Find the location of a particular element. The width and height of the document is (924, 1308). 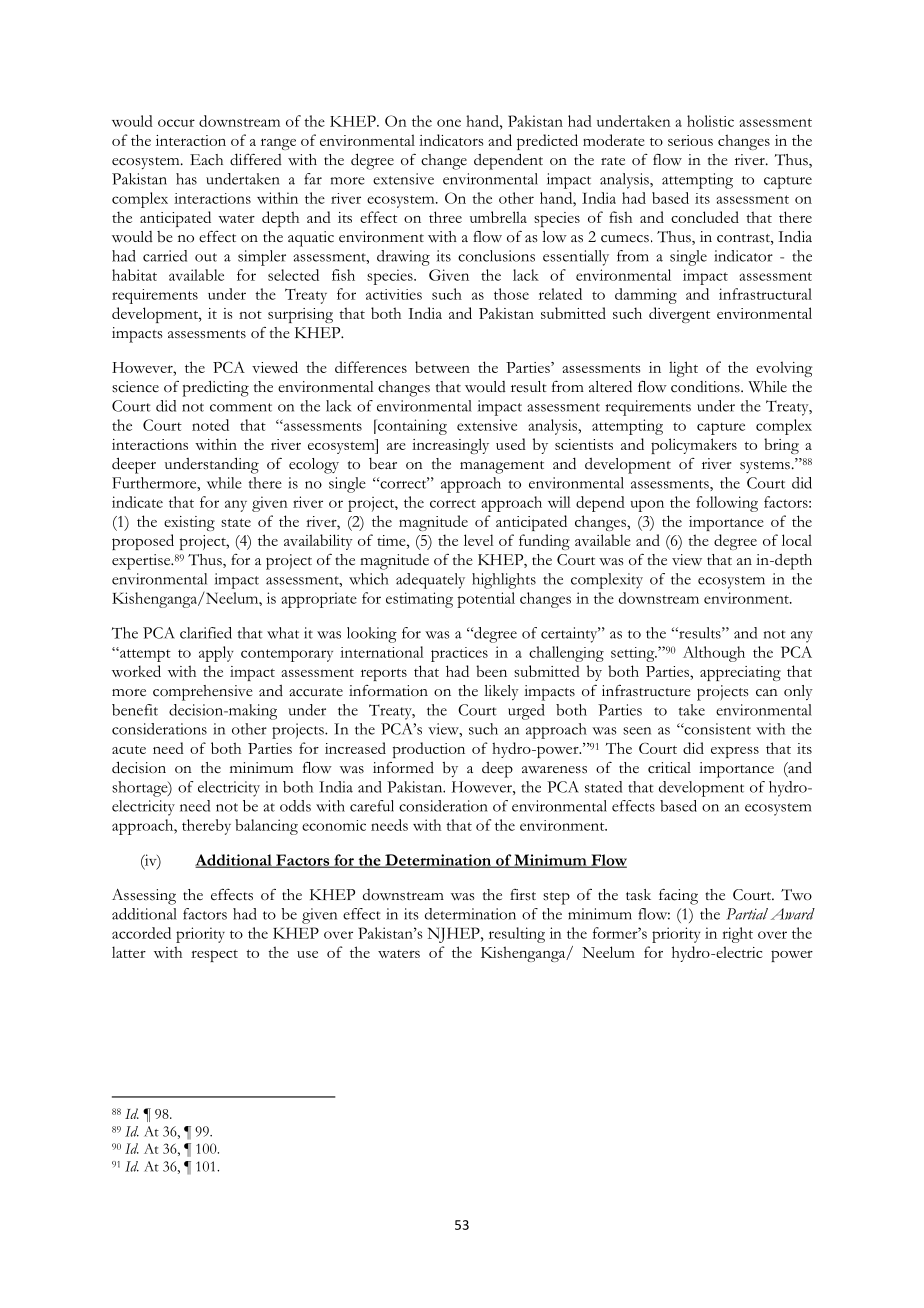

first is located at coordinates (523, 895).
